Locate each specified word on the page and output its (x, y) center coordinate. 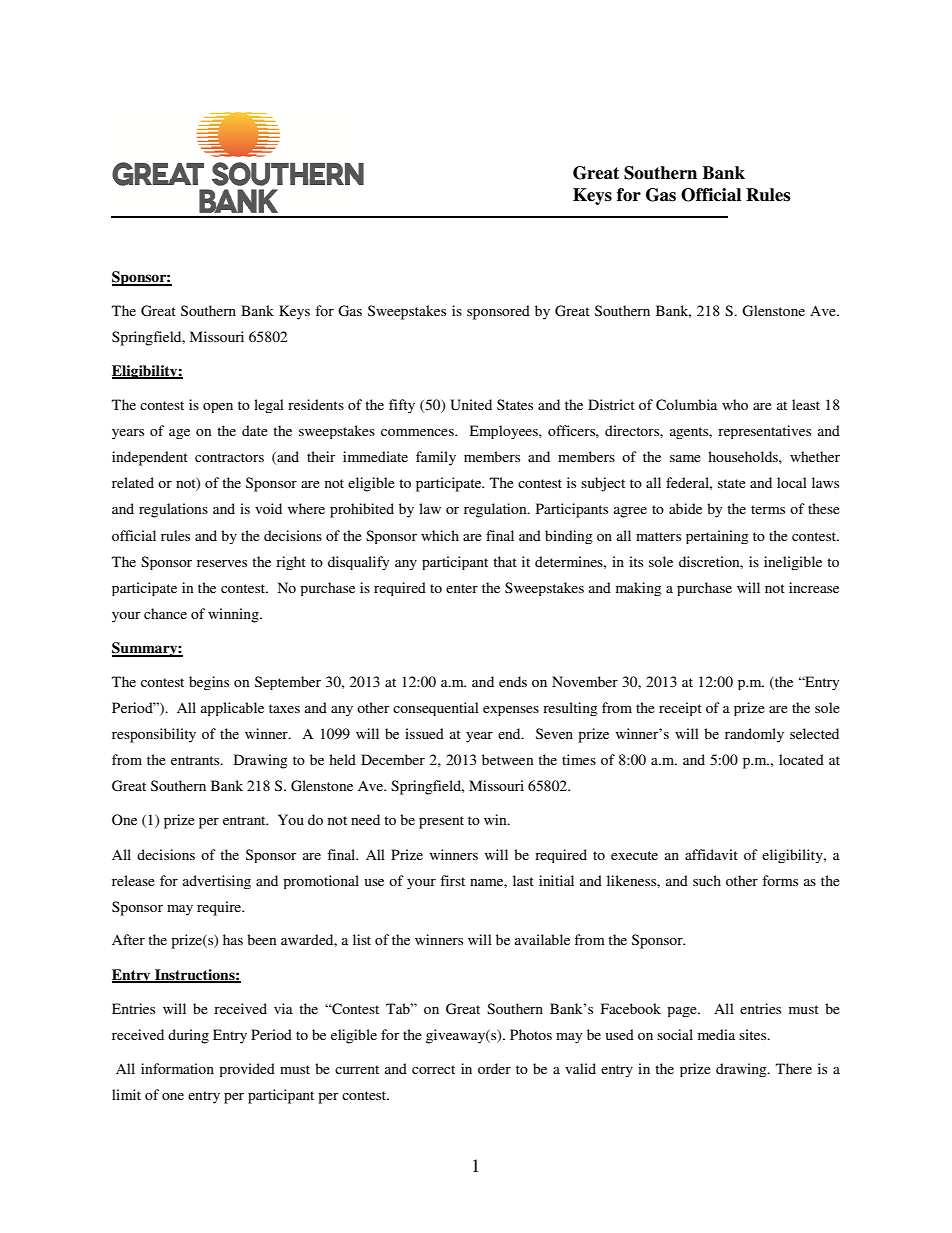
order (494, 1068)
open (218, 408)
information (177, 1068)
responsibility (154, 735)
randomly (754, 735)
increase (814, 587)
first (452, 880)
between (507, 759)
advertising (217, 882)
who (735, 404)
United (471, 405)
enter (462, 588)
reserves (222, 563)
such (707, 880)
